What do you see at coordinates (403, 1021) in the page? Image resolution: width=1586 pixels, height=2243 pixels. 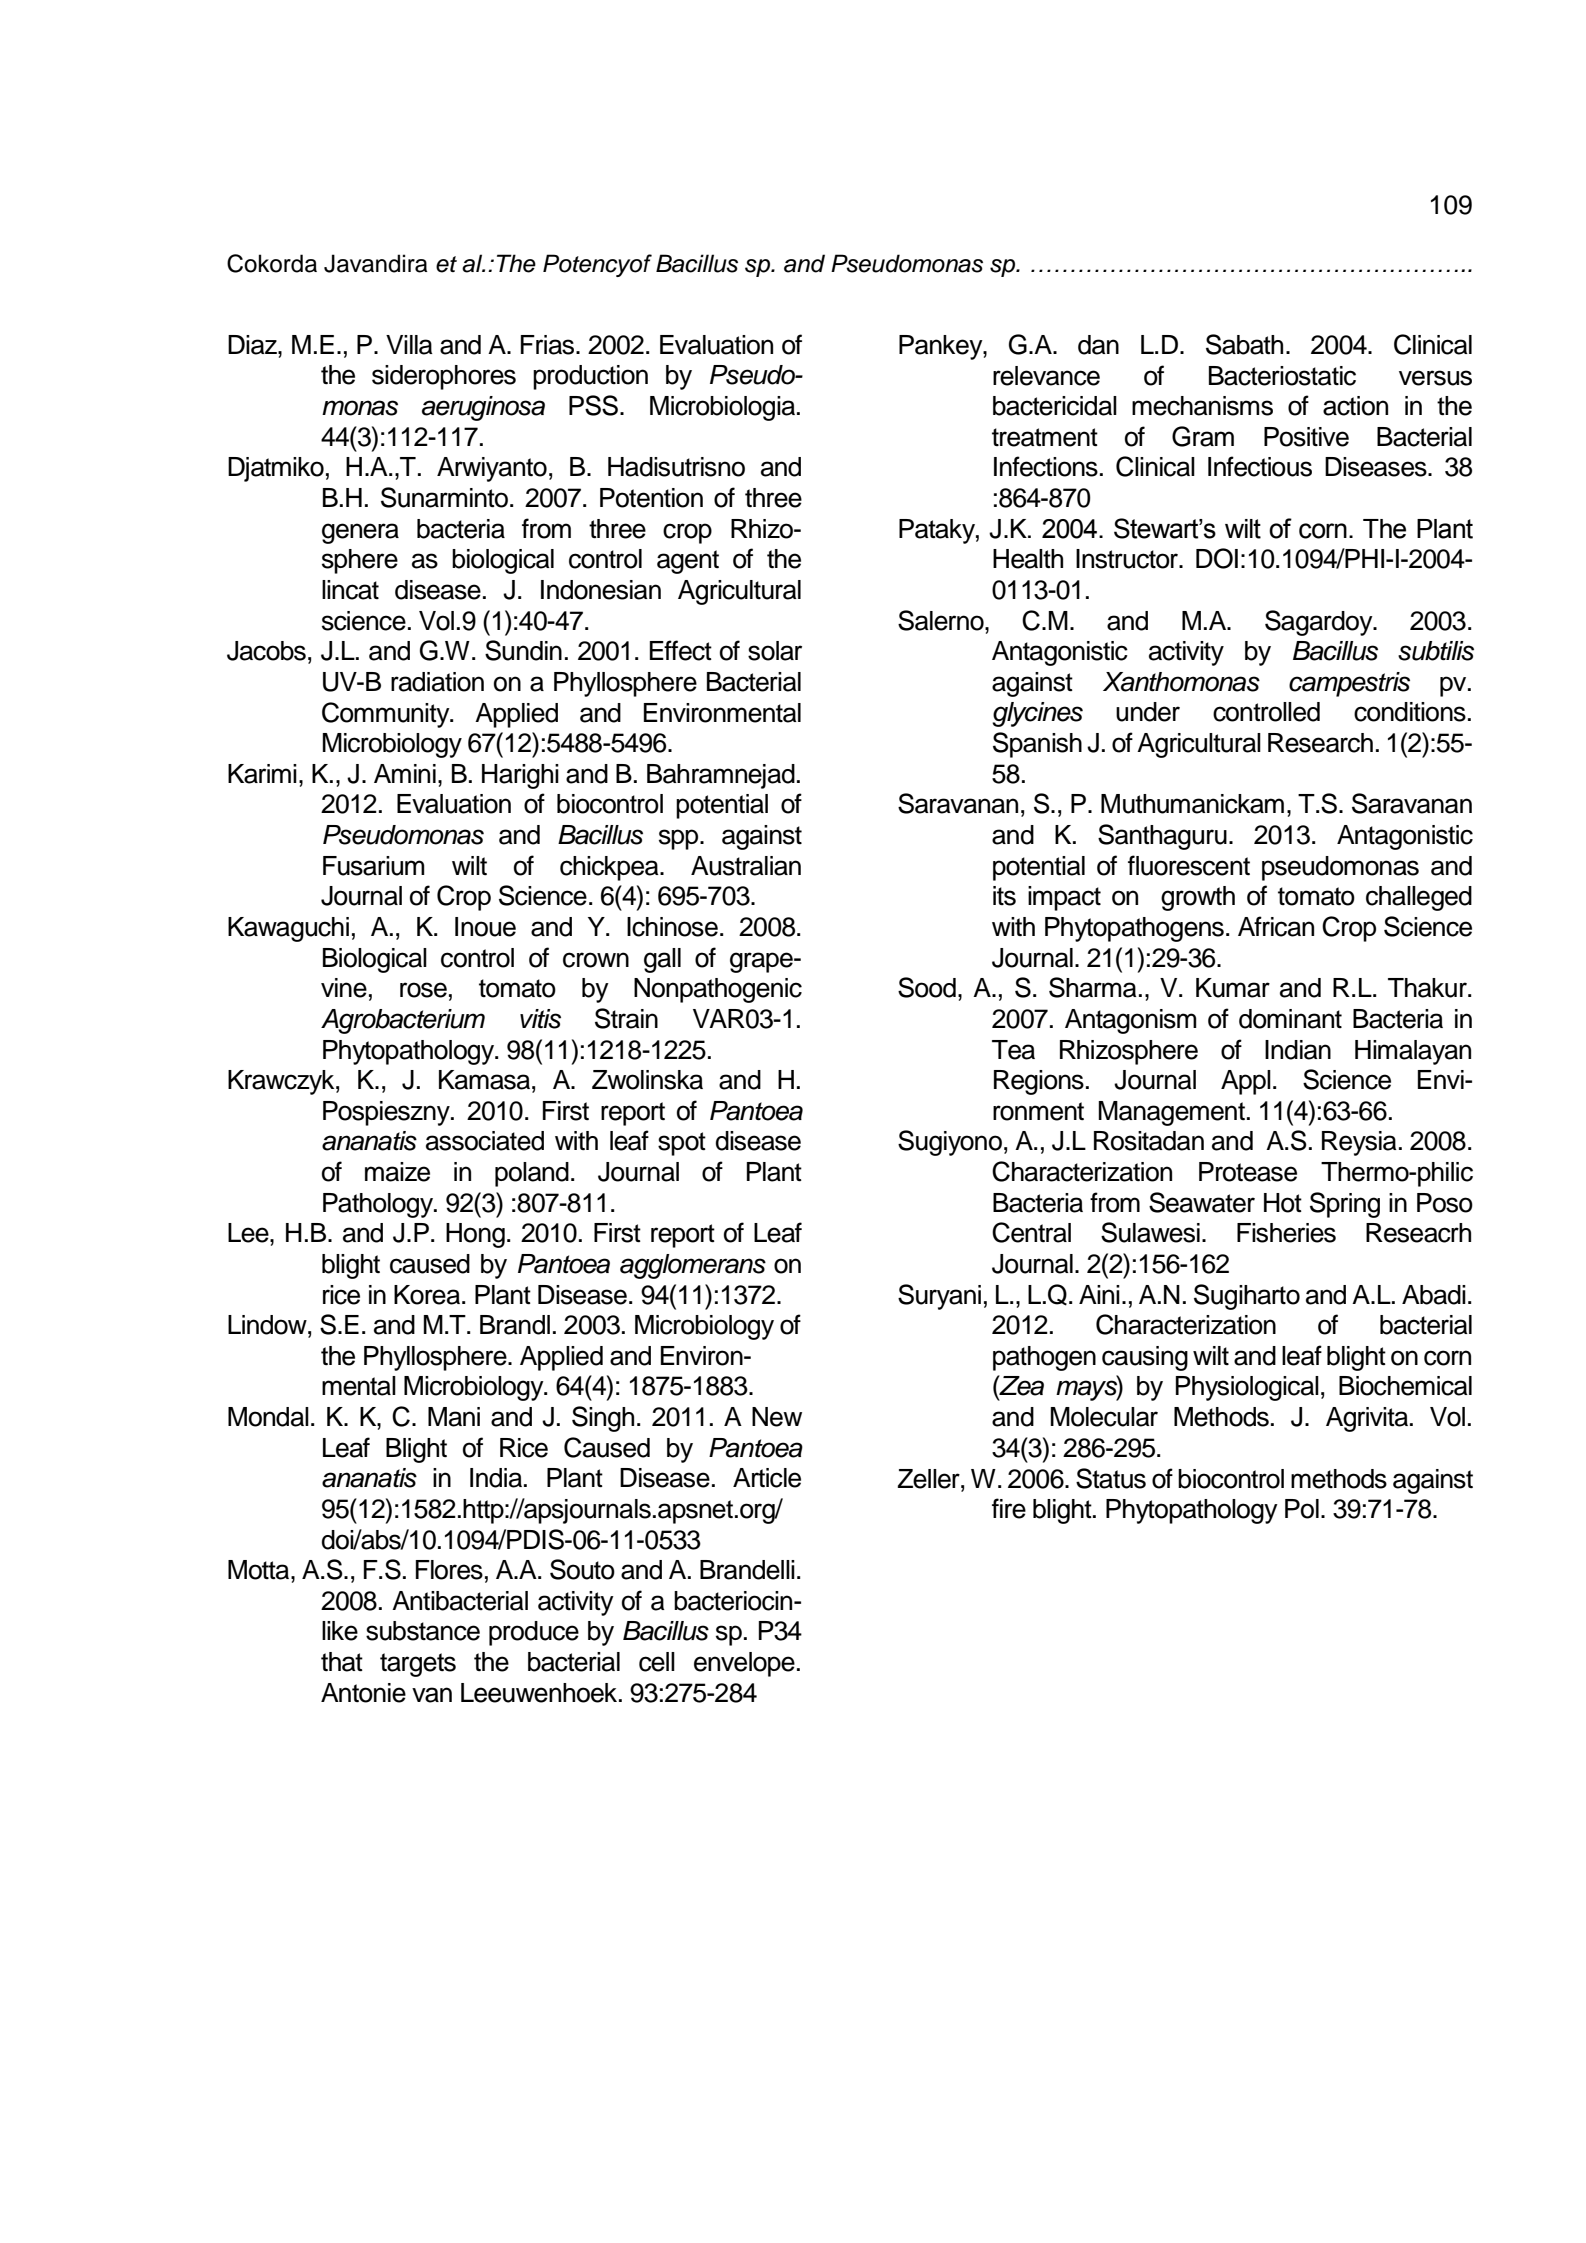 I see `Agrobacterium` at bounding box center [403, 1021].
